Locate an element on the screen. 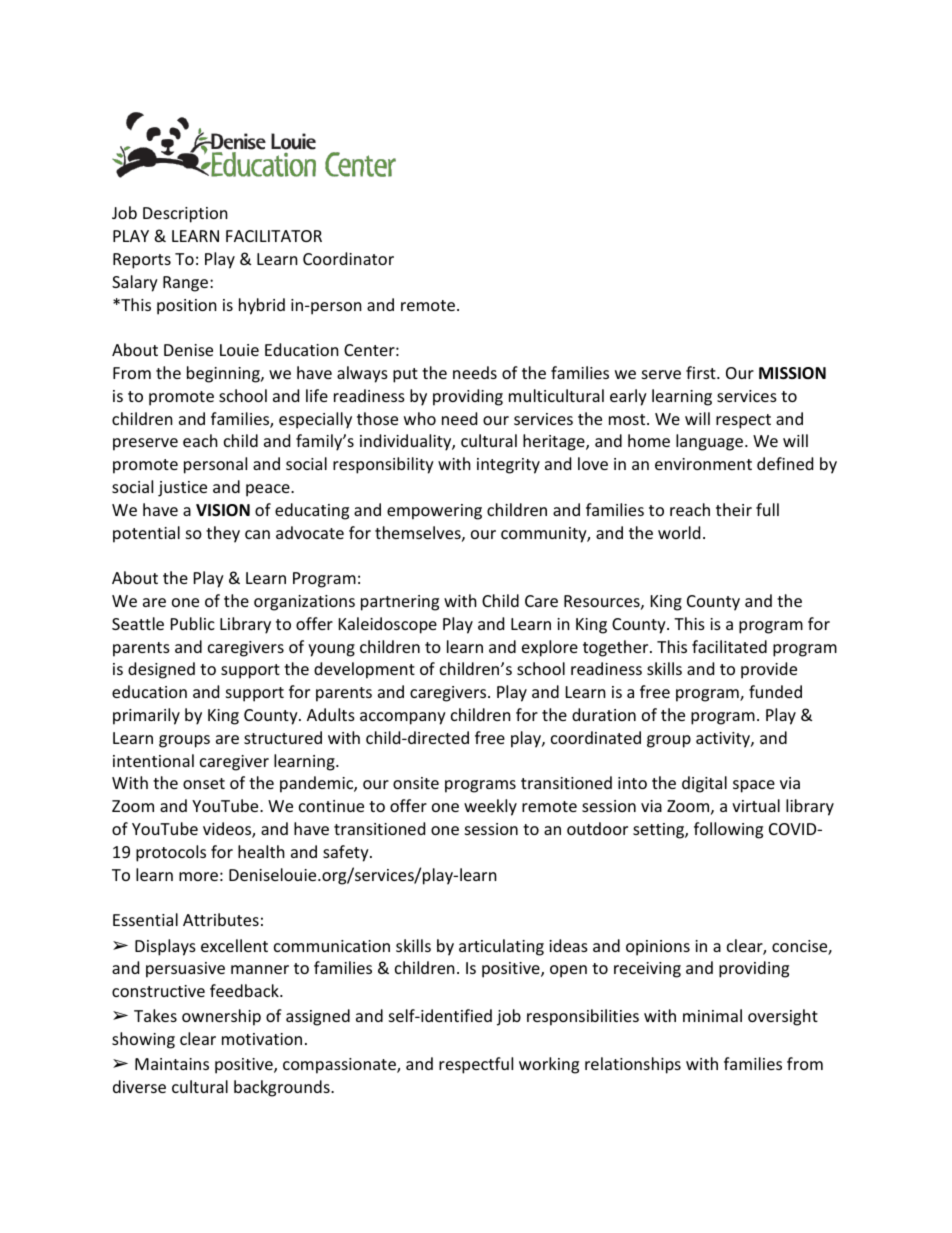 This screenshot has height=1233, width=952. following is located at coordinates (728, 830).
